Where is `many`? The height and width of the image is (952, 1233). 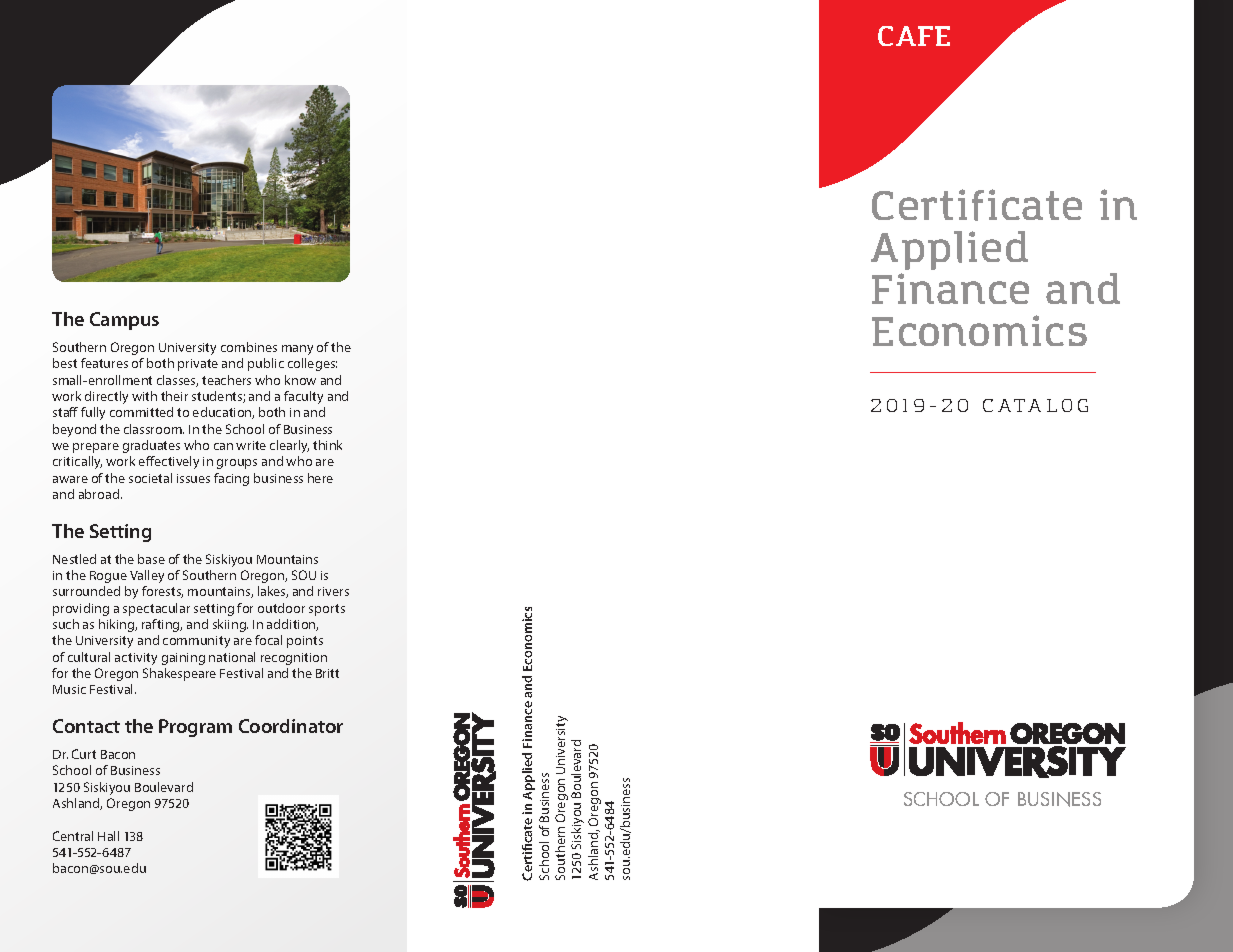
many is located at coordinates (297, 350).
